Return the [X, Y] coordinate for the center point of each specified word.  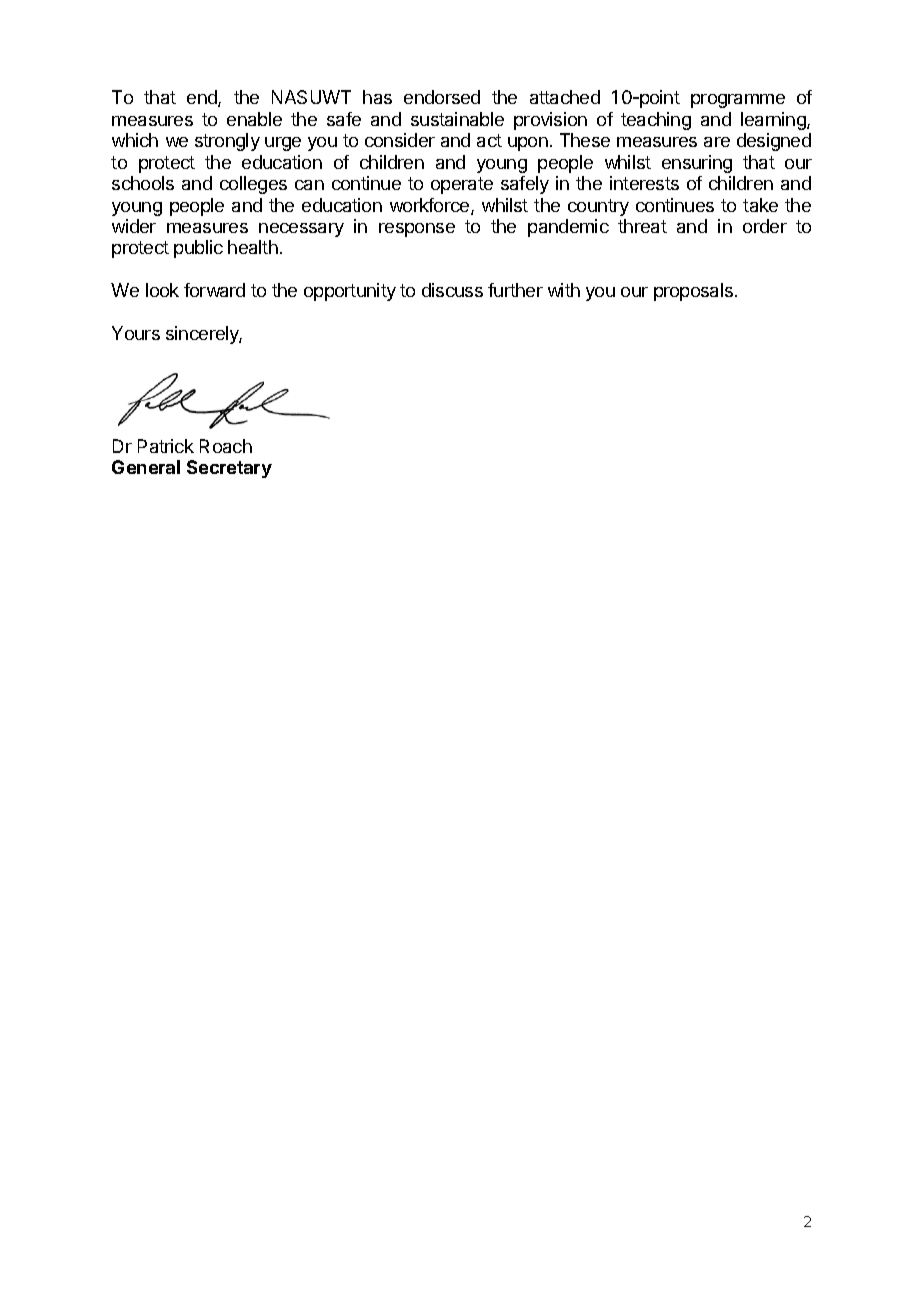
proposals [695, 292]
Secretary [229, 469]
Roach [226, 446]
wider [134, 226]
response [417, 230]
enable [254, 119]
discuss [452, 290]
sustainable [457, 119]
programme [738, 101]
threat [642, 226]
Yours [136, 333]
